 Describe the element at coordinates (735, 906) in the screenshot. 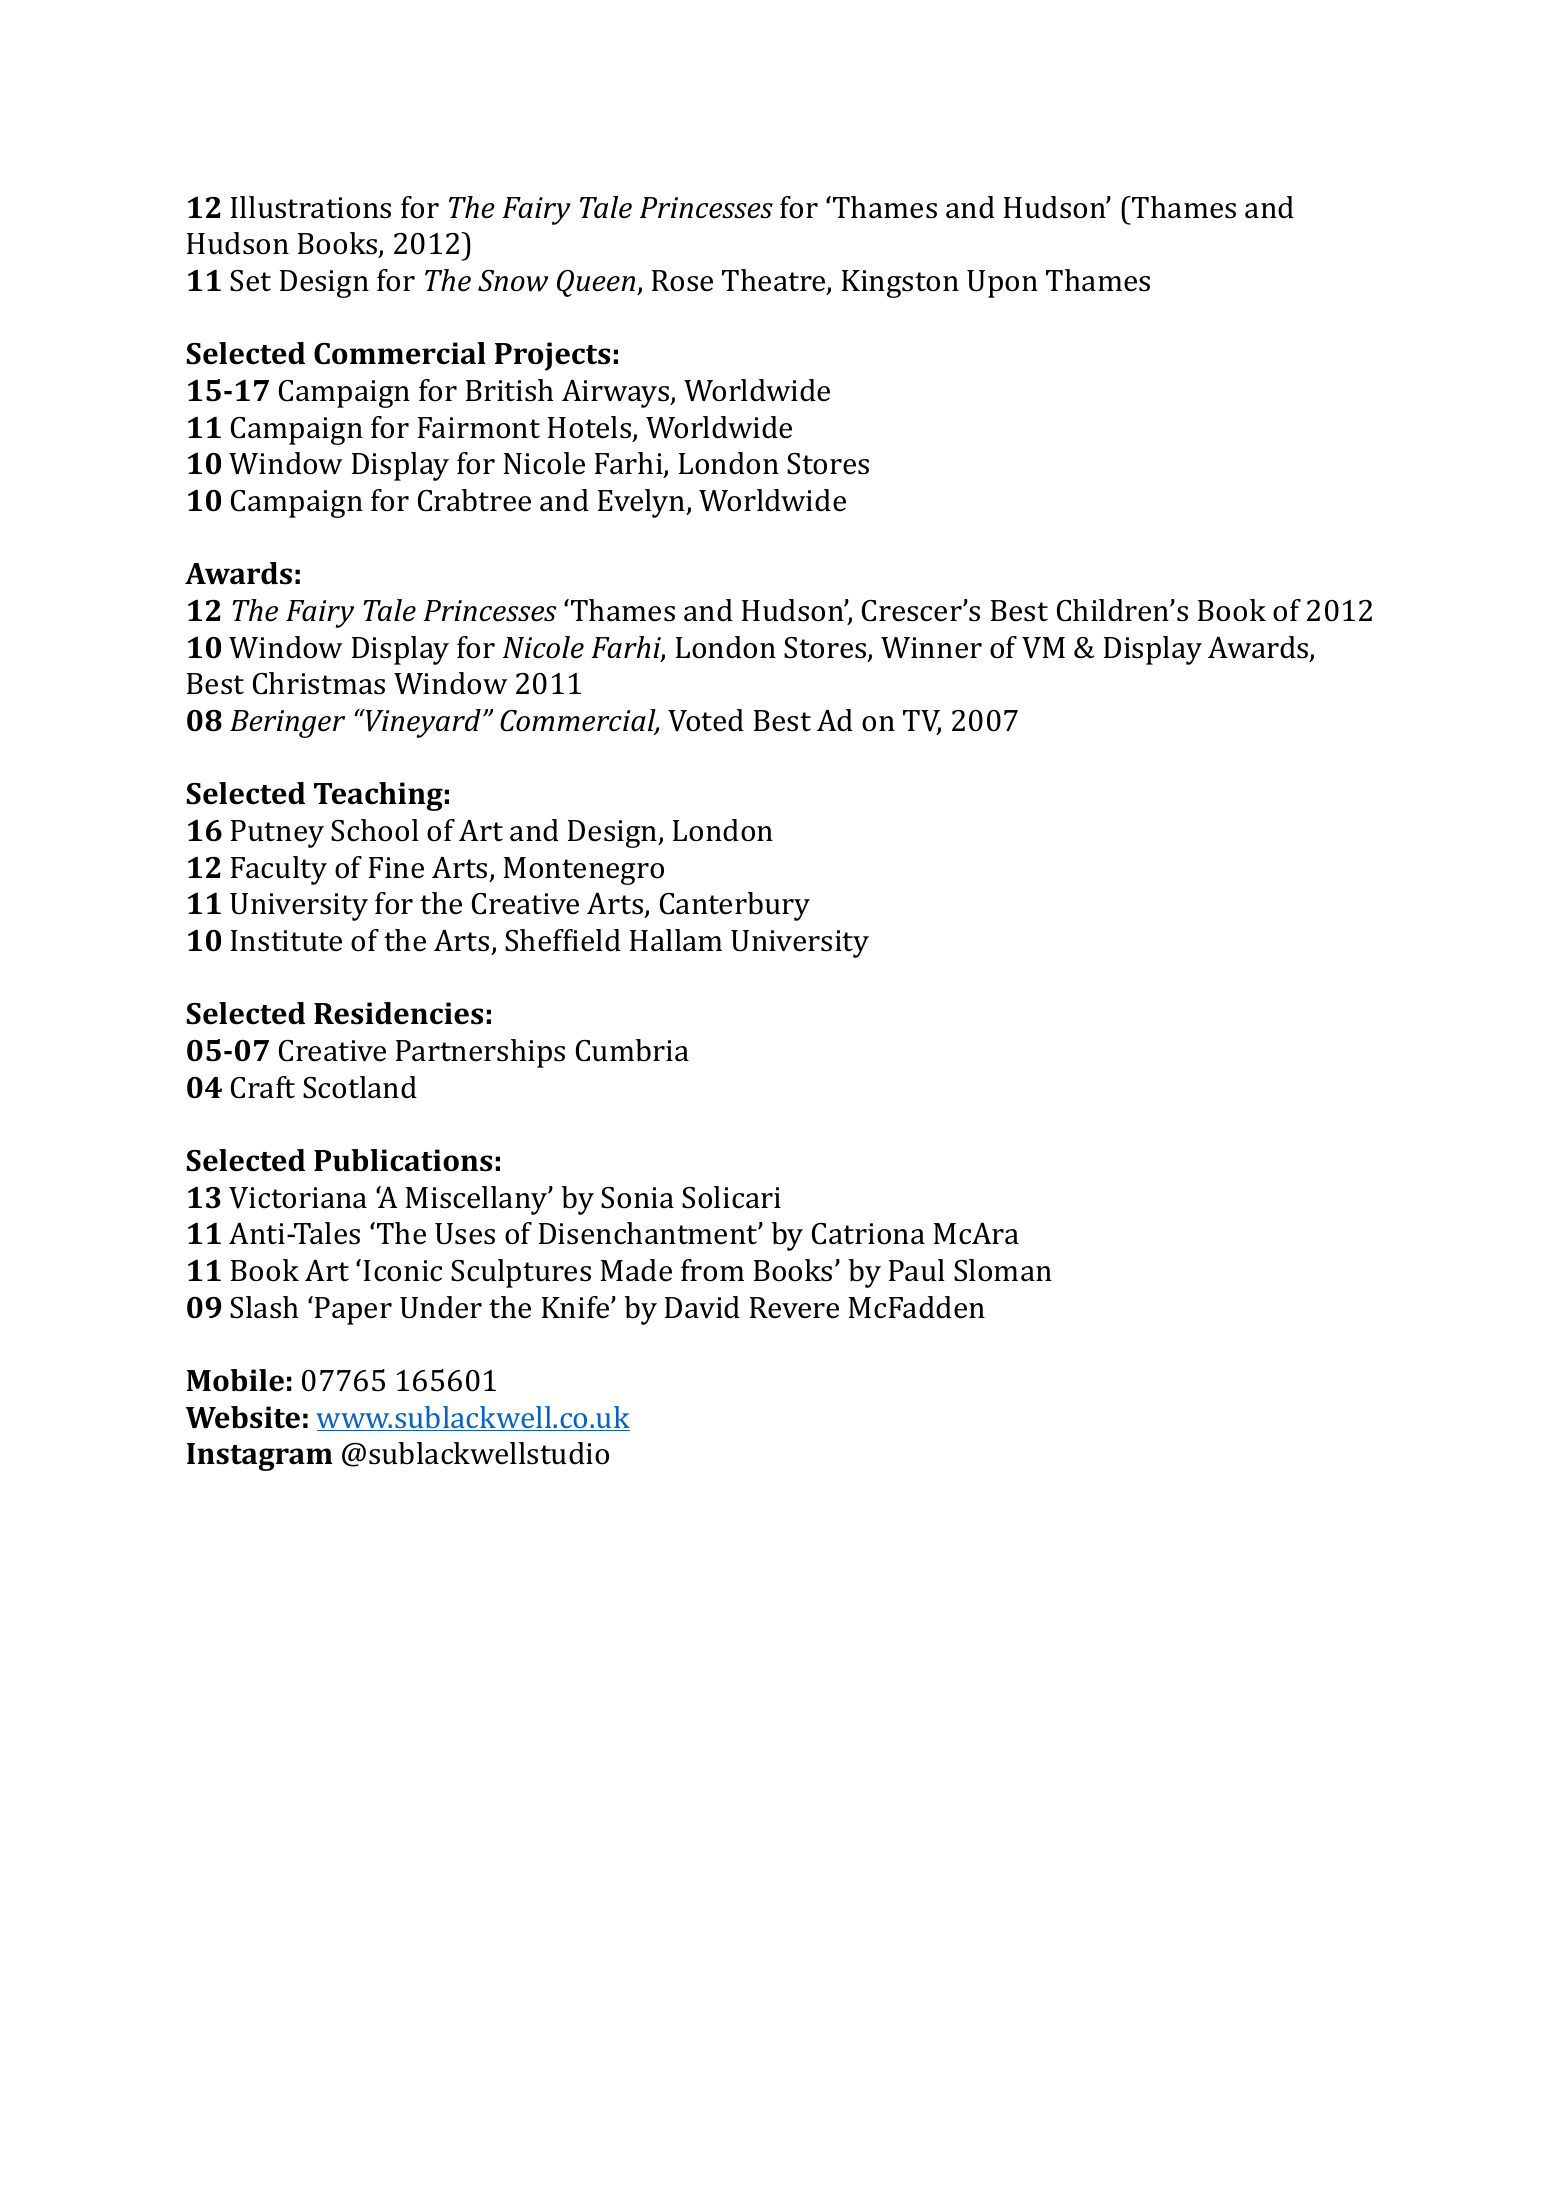

I see `Canterbury` at that location.
